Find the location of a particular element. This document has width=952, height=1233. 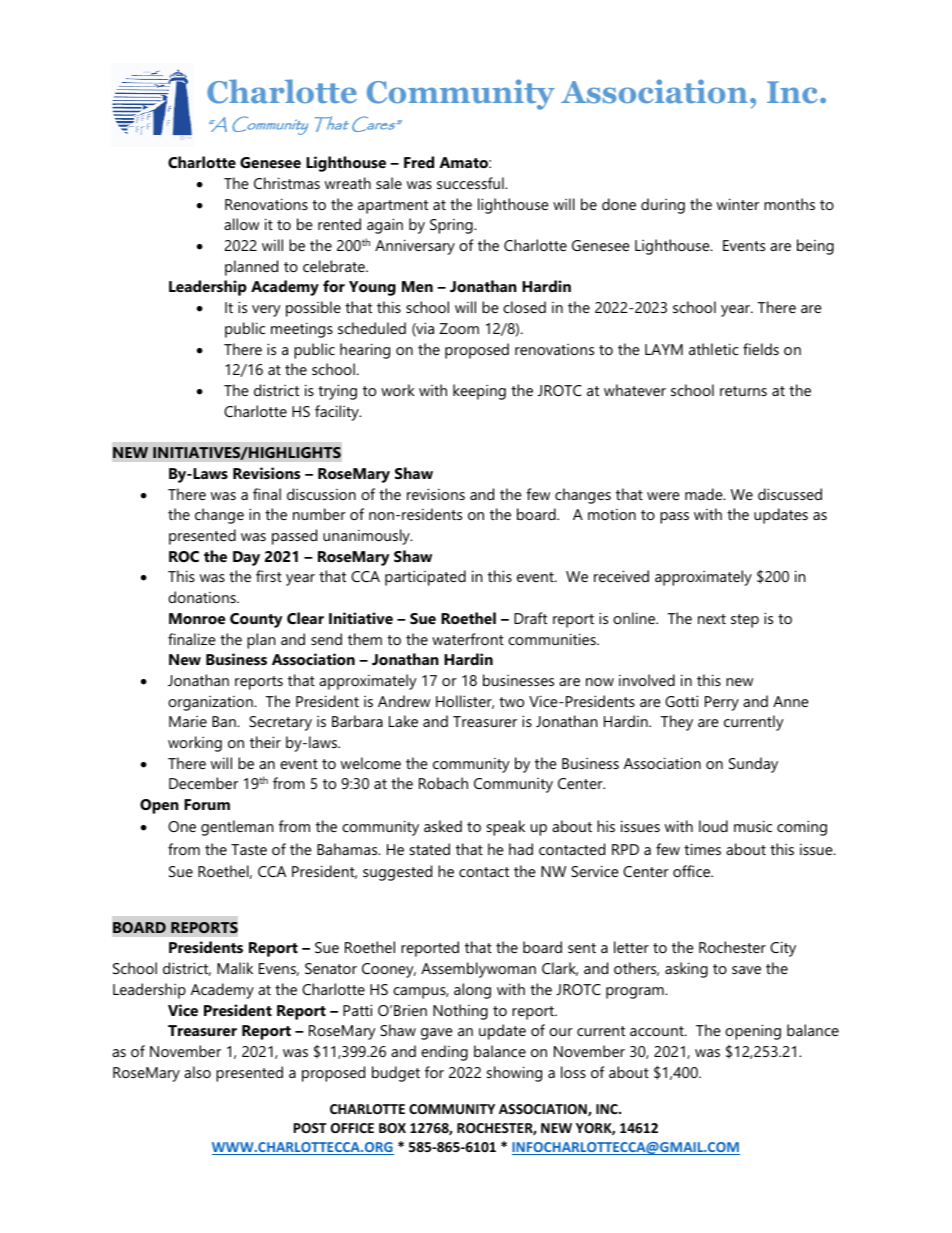

County is located at coordinates (256, 620).
